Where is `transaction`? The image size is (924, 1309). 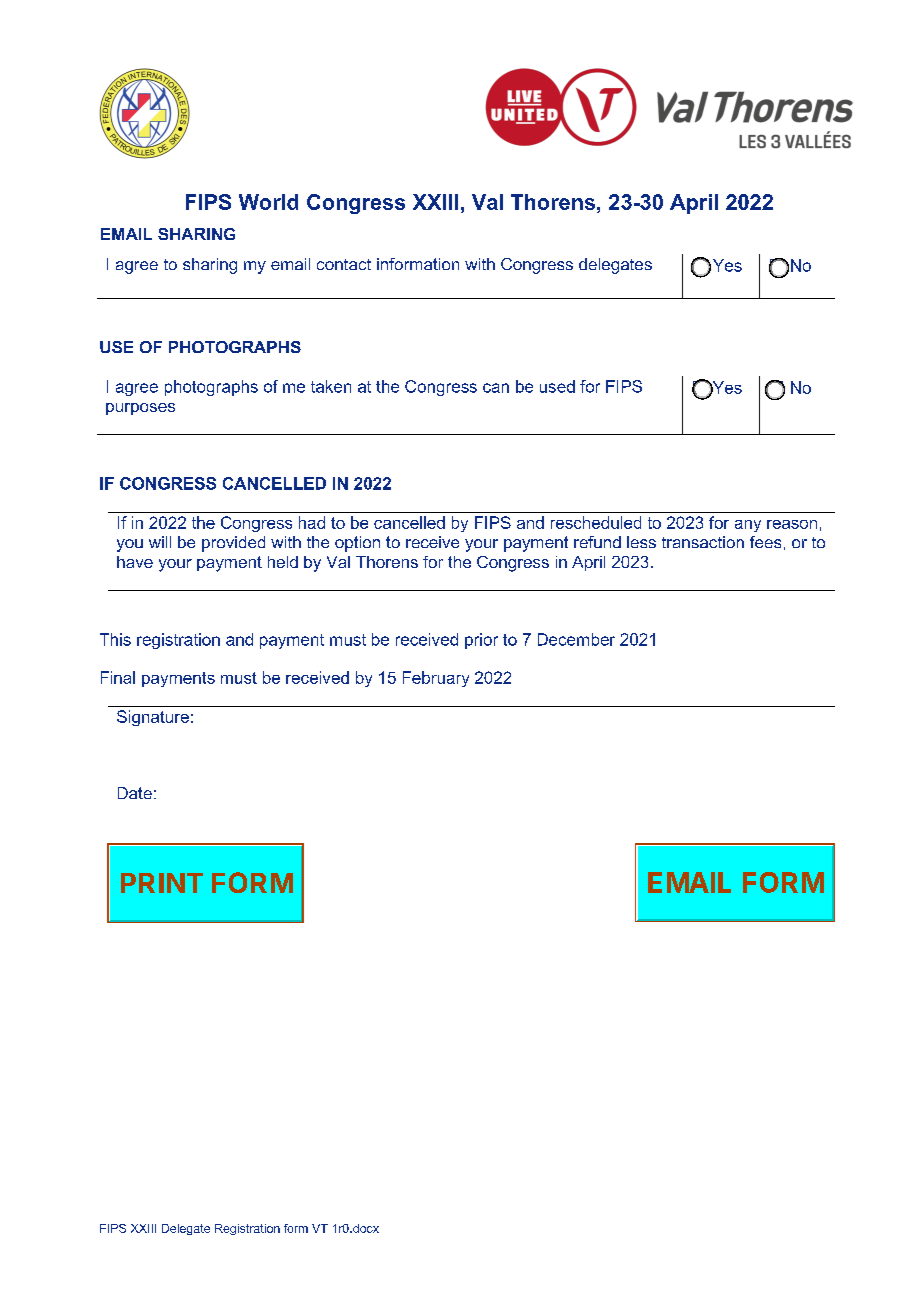
transaction is located at coordinates (703, 542).
